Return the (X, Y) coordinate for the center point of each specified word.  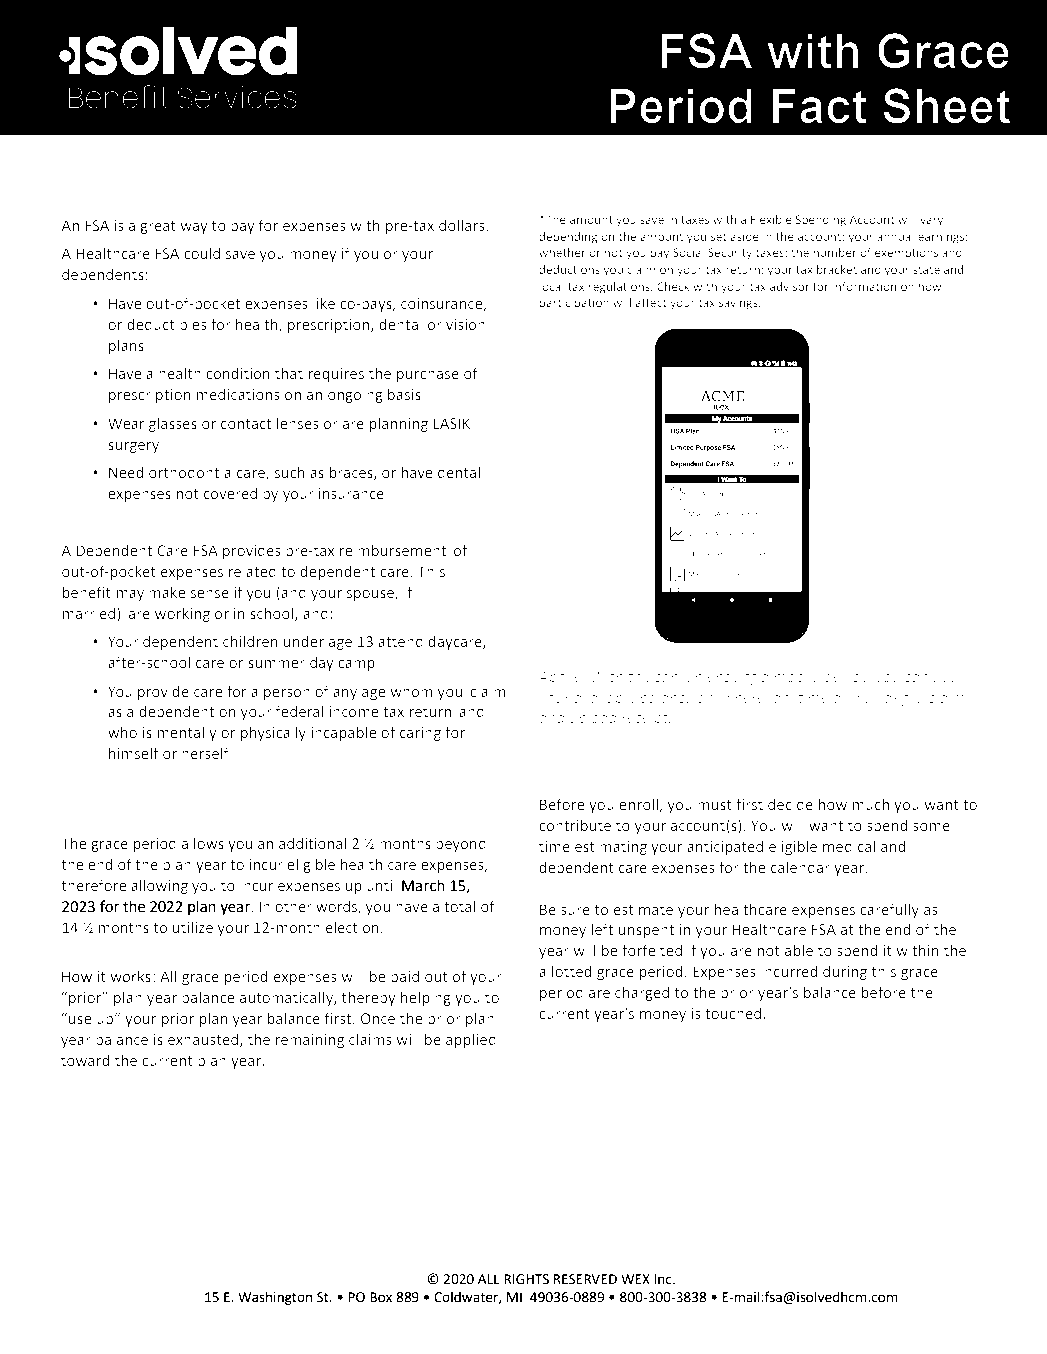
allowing (159, 886)
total (460, 906)
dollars (463, 225)
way (194, 228)
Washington (275, 1298)
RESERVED (585, 1279)
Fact (819, 106)
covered (230, 493)
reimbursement (393, 550)
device (847, 677)
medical (849, 846)
